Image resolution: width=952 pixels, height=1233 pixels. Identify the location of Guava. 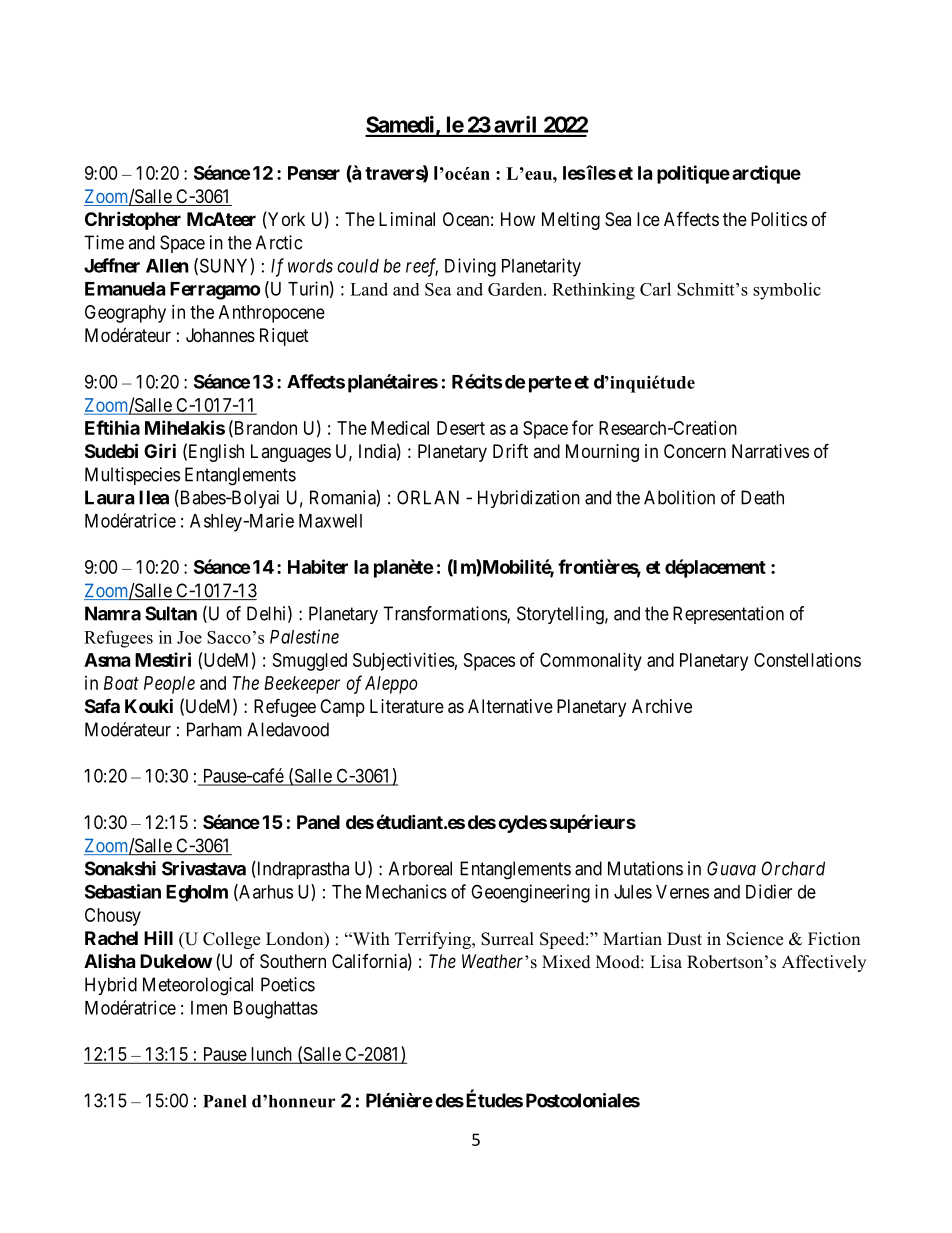
(731, 868).
